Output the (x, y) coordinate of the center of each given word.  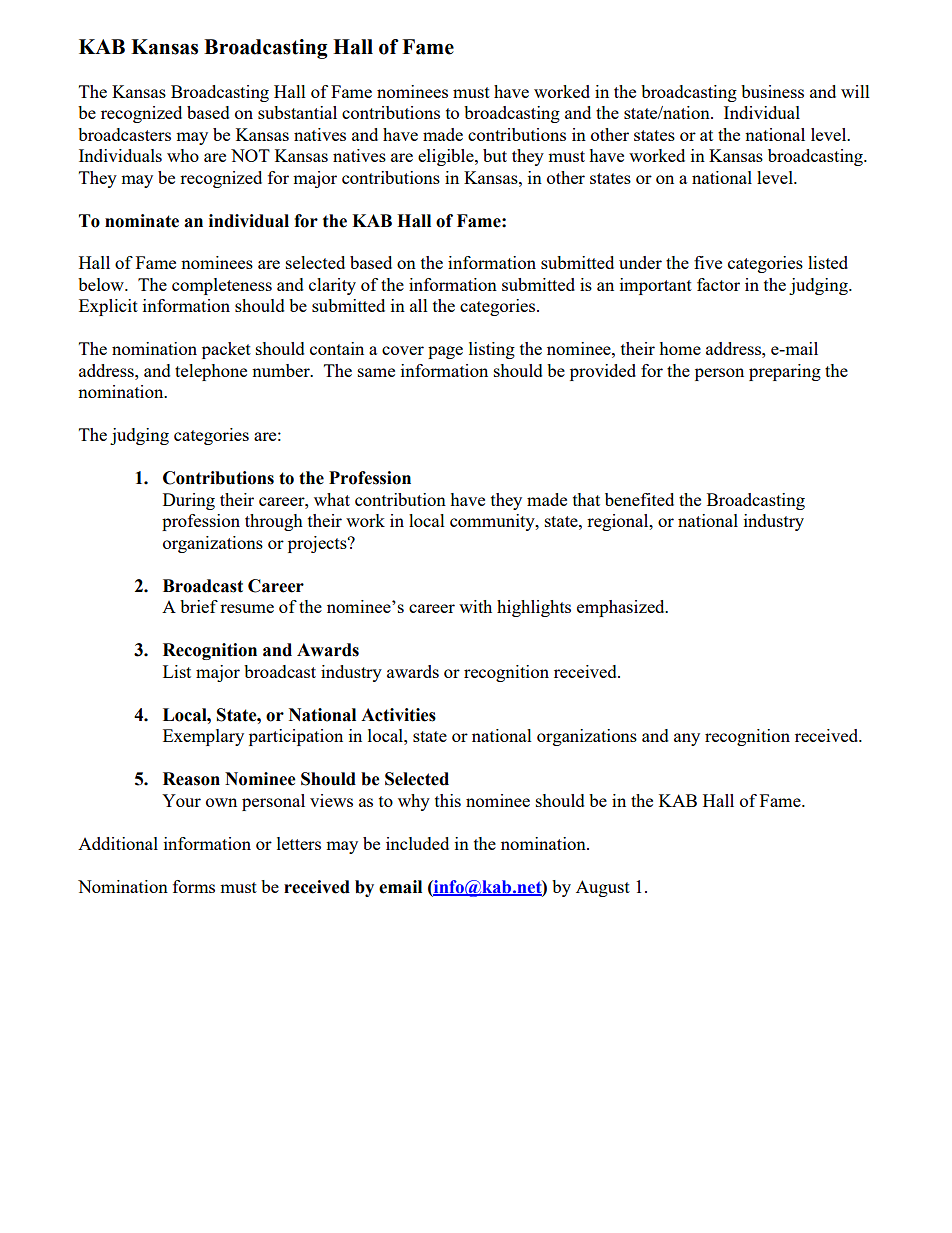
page (445, 352)
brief (199, 606)
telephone (211, 372)
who (183, 155)
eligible (447, 157)
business (772, 91)
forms (194, 886)
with (475, 606)
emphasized (622, 608)
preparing (785, 372)
